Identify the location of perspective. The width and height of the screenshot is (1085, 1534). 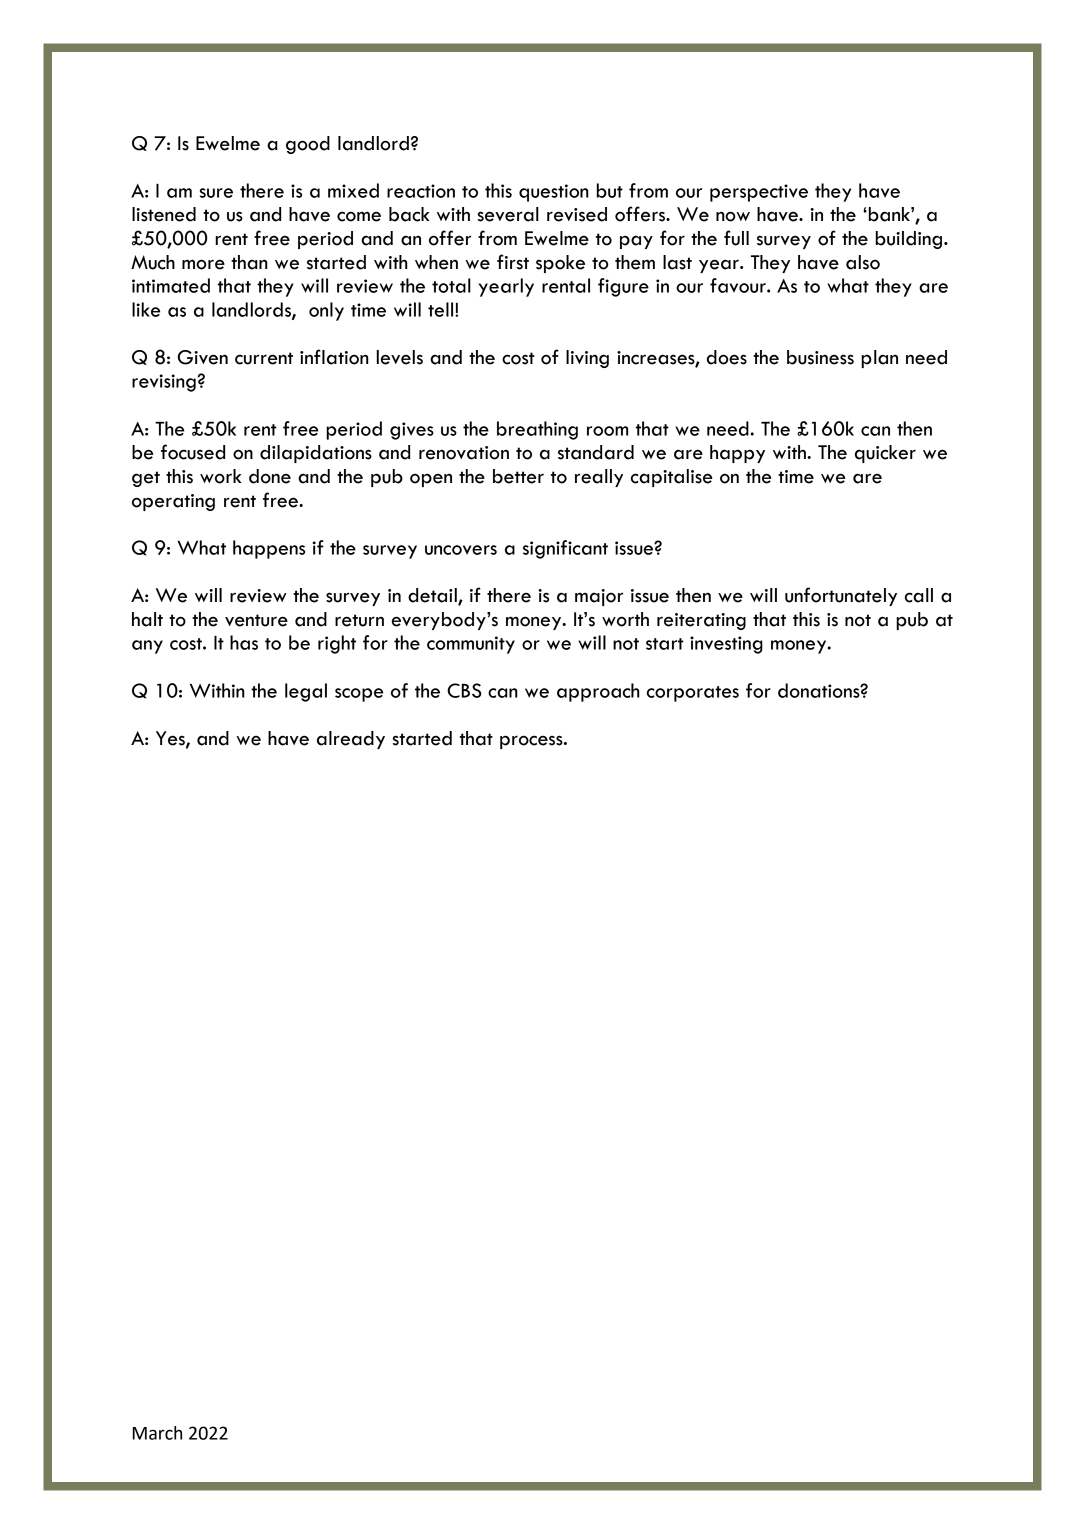
(759, 193).
